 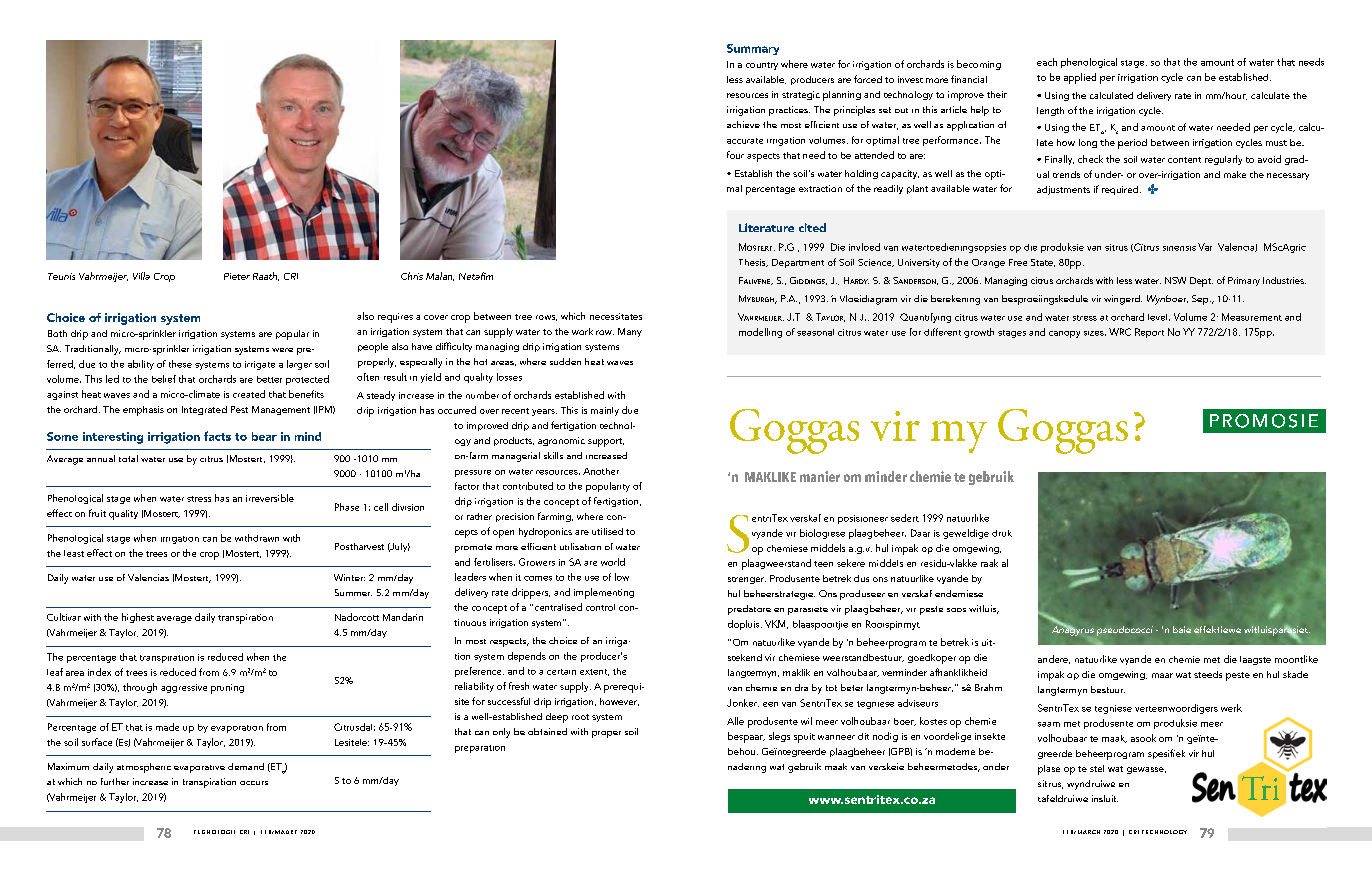 I want to click on onder, so click(x=996, y=766).
